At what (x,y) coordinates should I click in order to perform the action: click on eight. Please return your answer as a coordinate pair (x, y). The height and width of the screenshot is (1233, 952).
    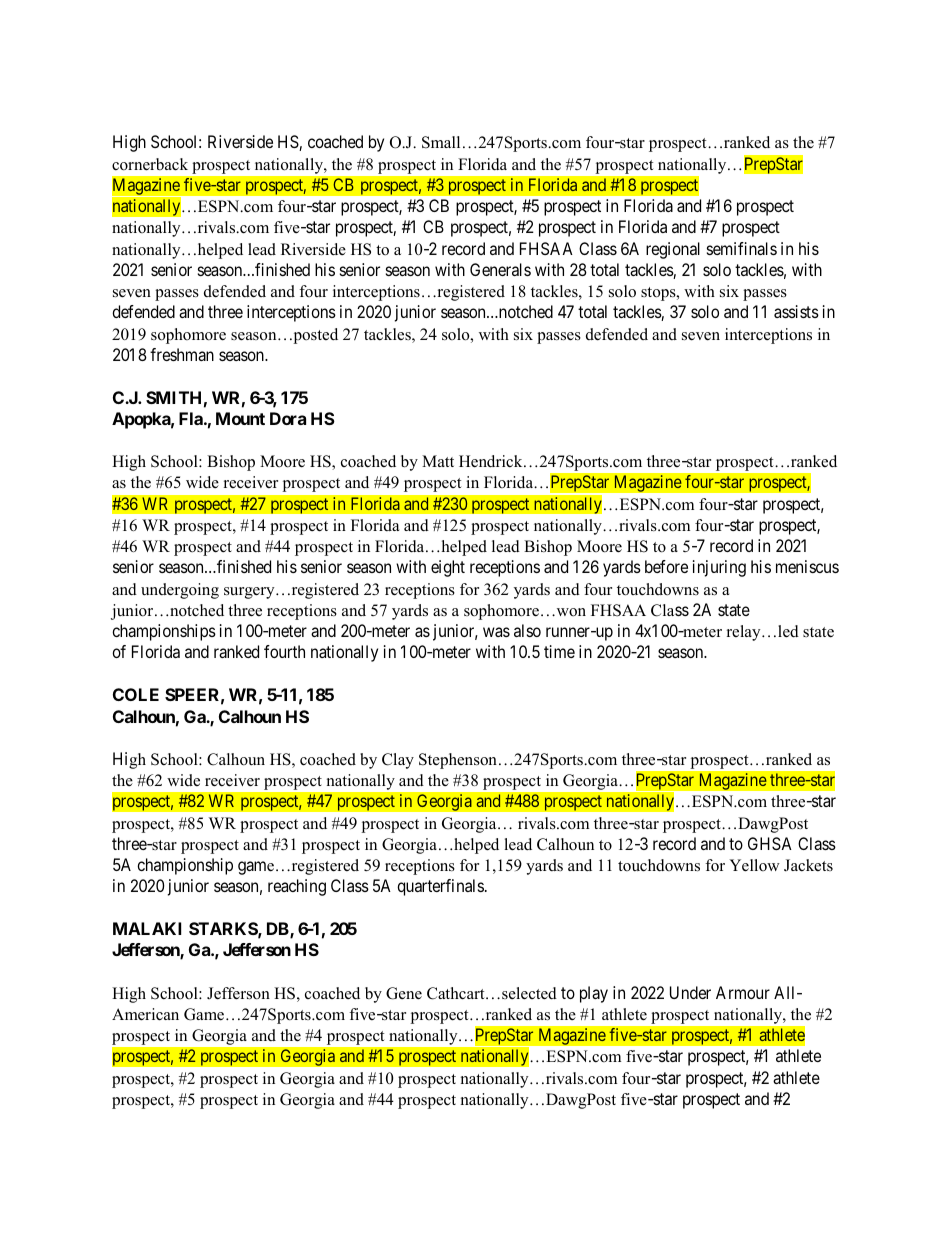
    Looking at the image, I should click on (448, 568).
